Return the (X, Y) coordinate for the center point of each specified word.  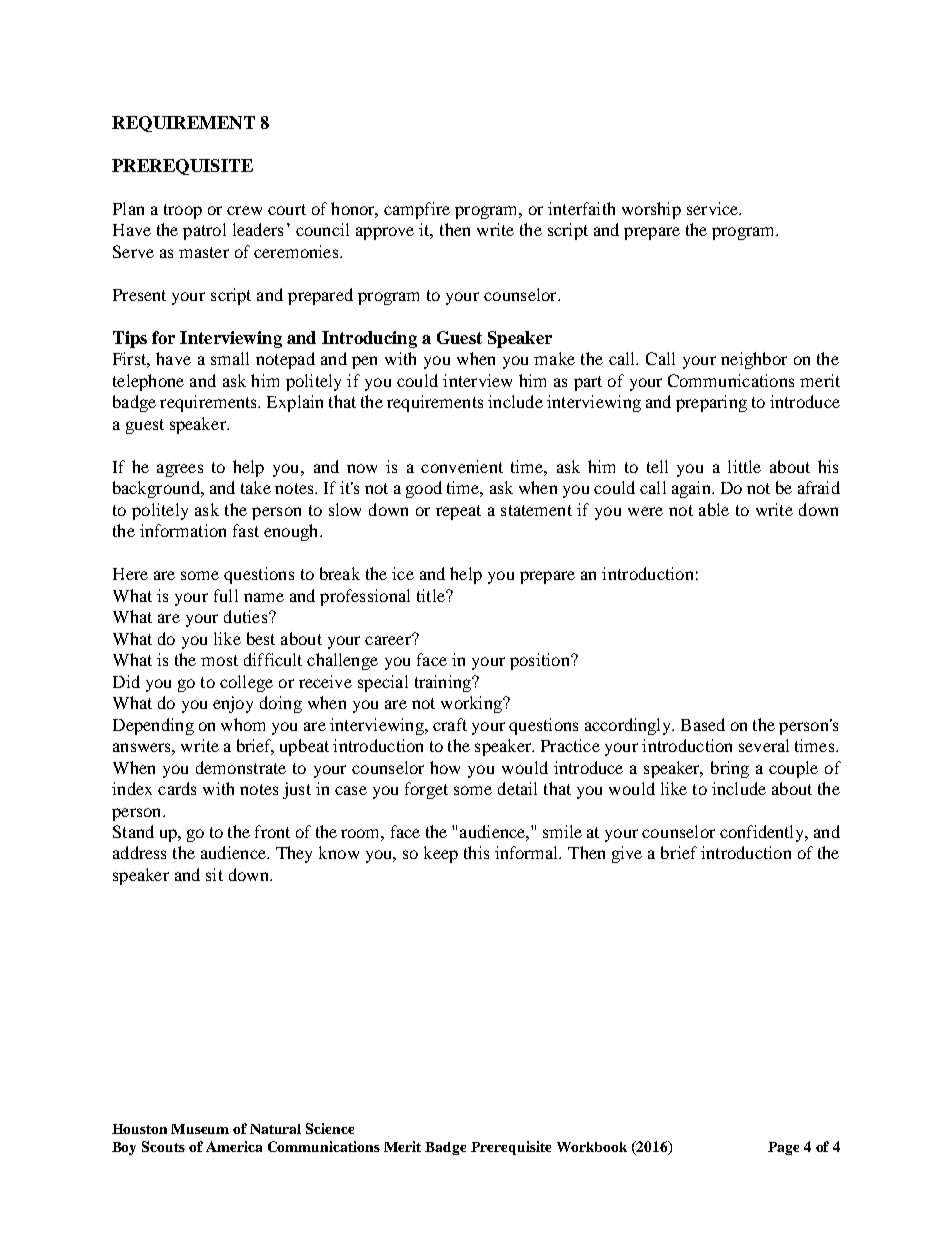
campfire (417, 210)
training (444, 683)
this (476, 852)
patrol (204, 231)
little (744, 466)
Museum (200, 1129)
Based (703, 724)
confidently (763, 833)
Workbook (592, 1147)
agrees (180, 470)
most (219, 660)
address (139, 852)
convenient (462, 466)
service (714, 208)
